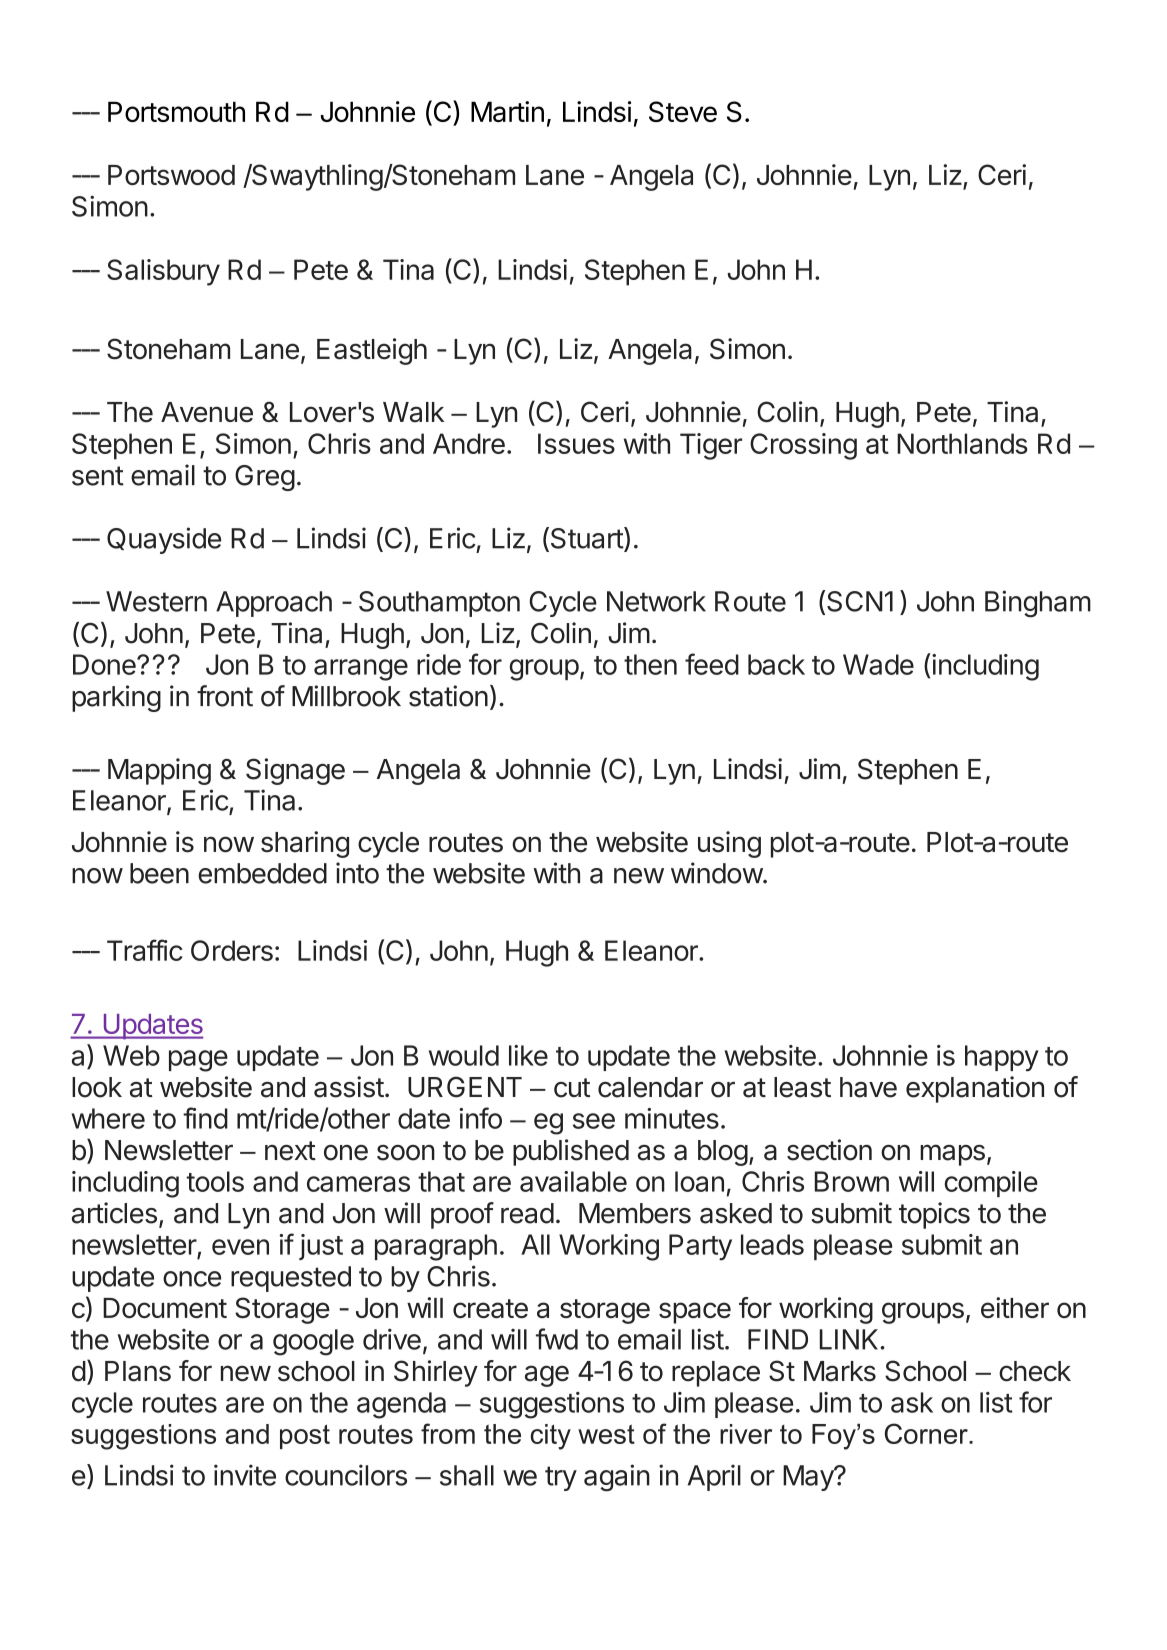 The width and height of the screenshot is (1167, 1650). Describe the element at coordinates (176, 111) in the screenshot. I see `Portsmouth` at that location.
